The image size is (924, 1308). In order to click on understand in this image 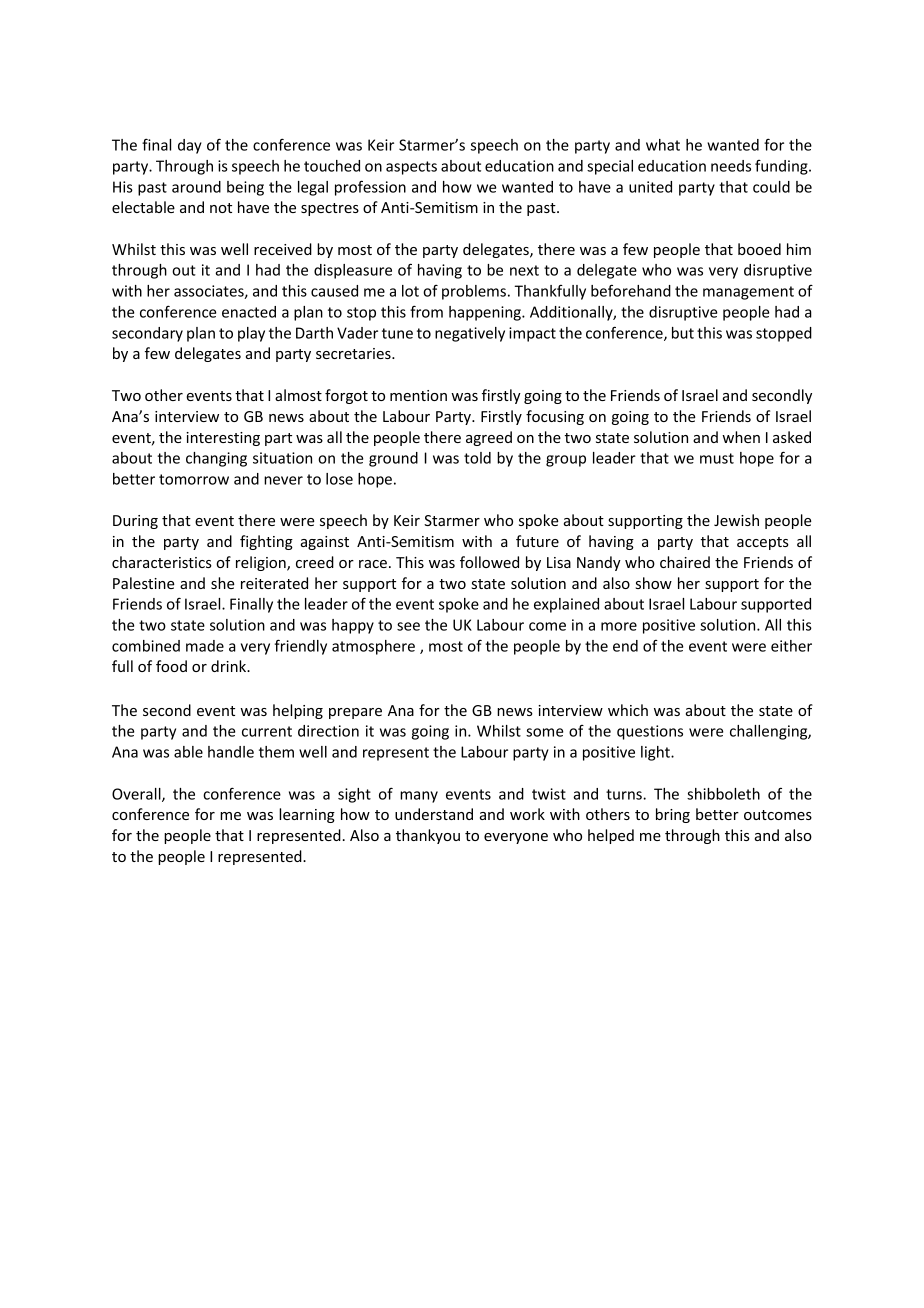, I will do `click(434, 814)`.
